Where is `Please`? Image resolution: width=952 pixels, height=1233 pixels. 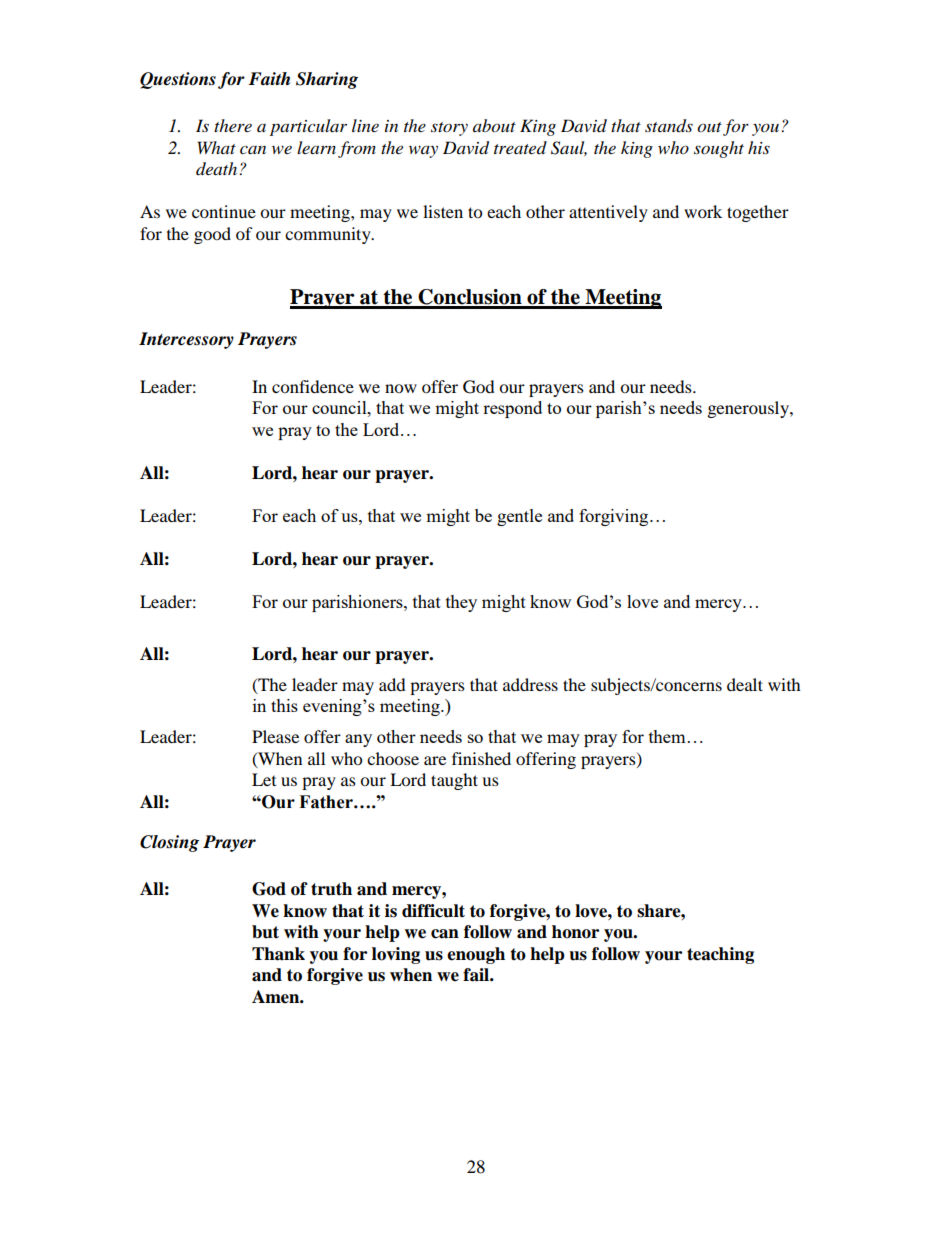 Please is located at coordinates (275, 736).
